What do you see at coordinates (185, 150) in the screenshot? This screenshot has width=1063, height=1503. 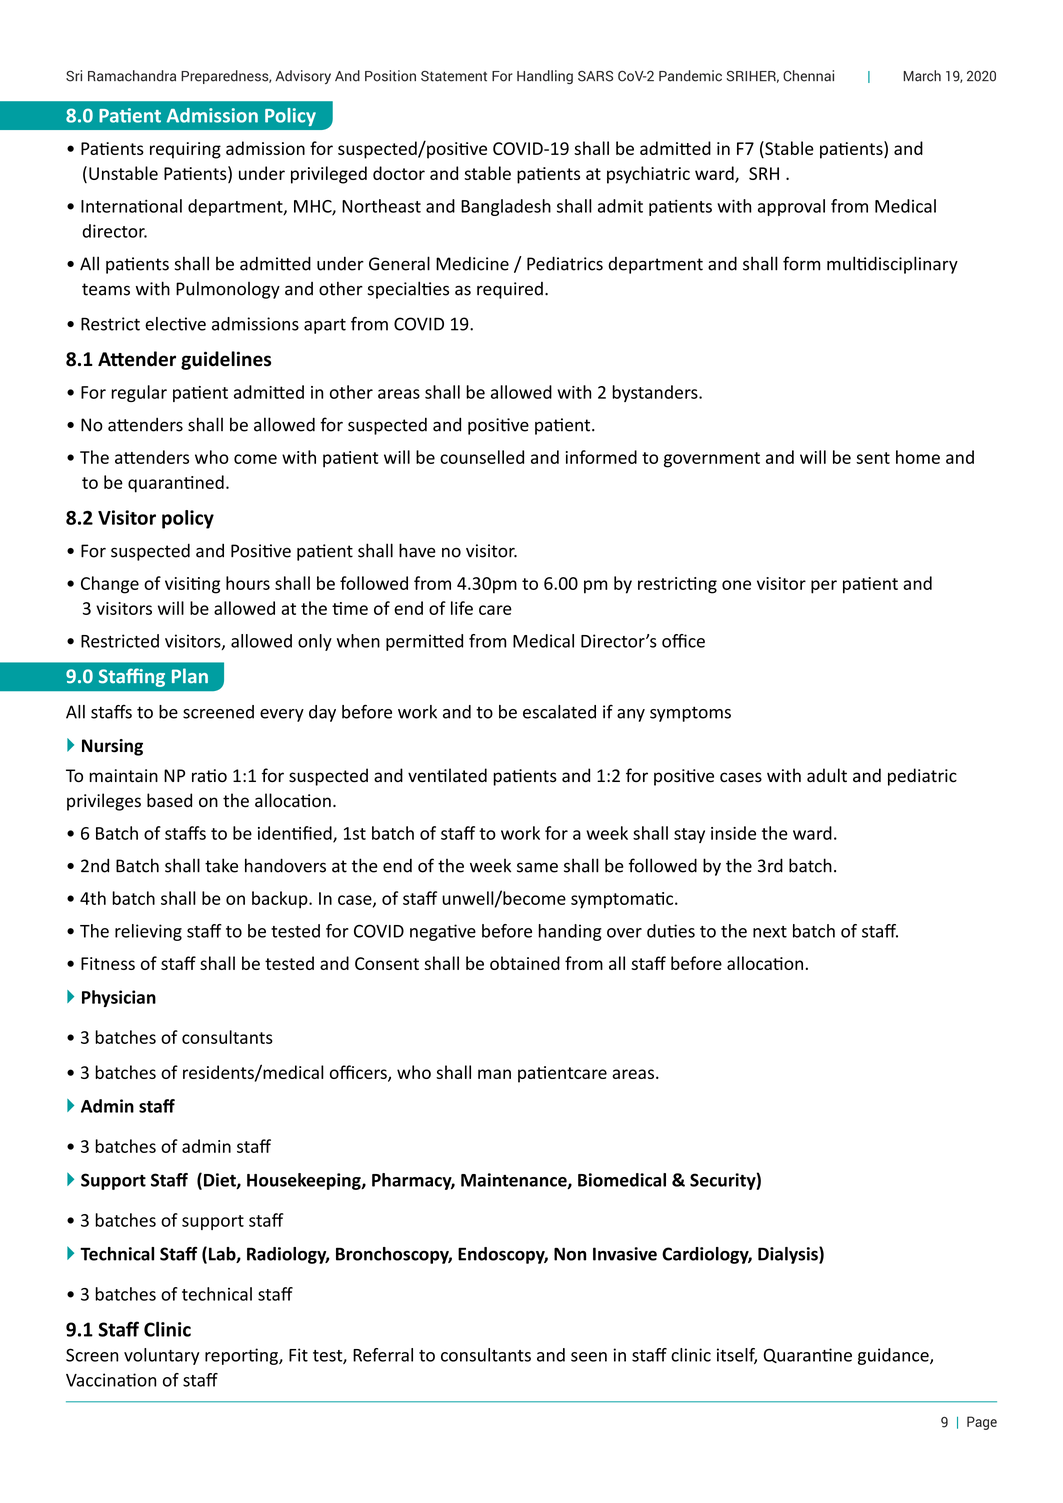 I see `requiring` at bounding box center [185, 150].
